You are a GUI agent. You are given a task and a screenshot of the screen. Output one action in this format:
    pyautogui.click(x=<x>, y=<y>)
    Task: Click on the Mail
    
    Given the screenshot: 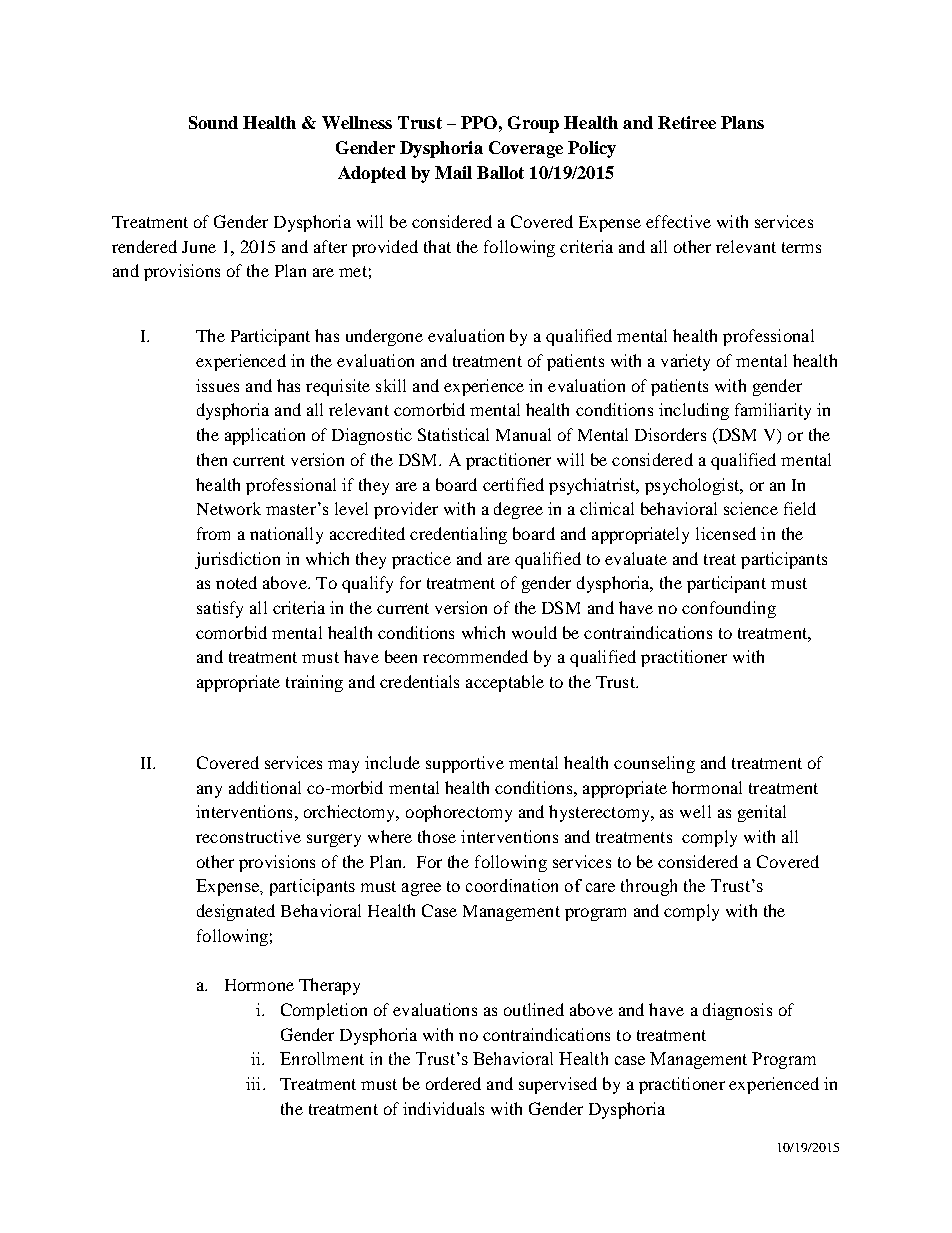 What is the action you would take?
    pyautogui.click(x=453, y=172)
